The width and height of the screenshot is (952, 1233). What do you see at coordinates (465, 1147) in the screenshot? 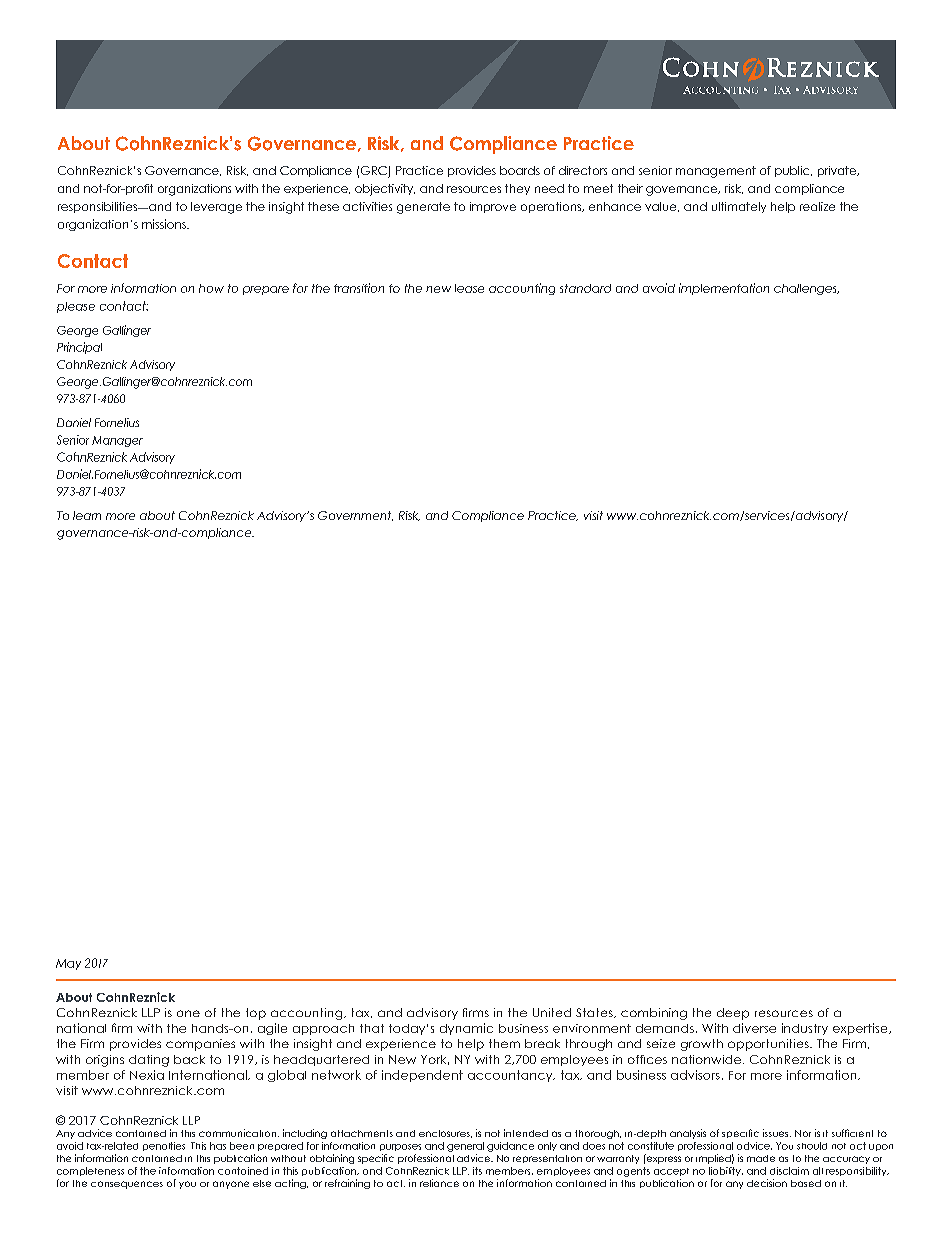
I see `general` at bounding box center [465, 1147].
